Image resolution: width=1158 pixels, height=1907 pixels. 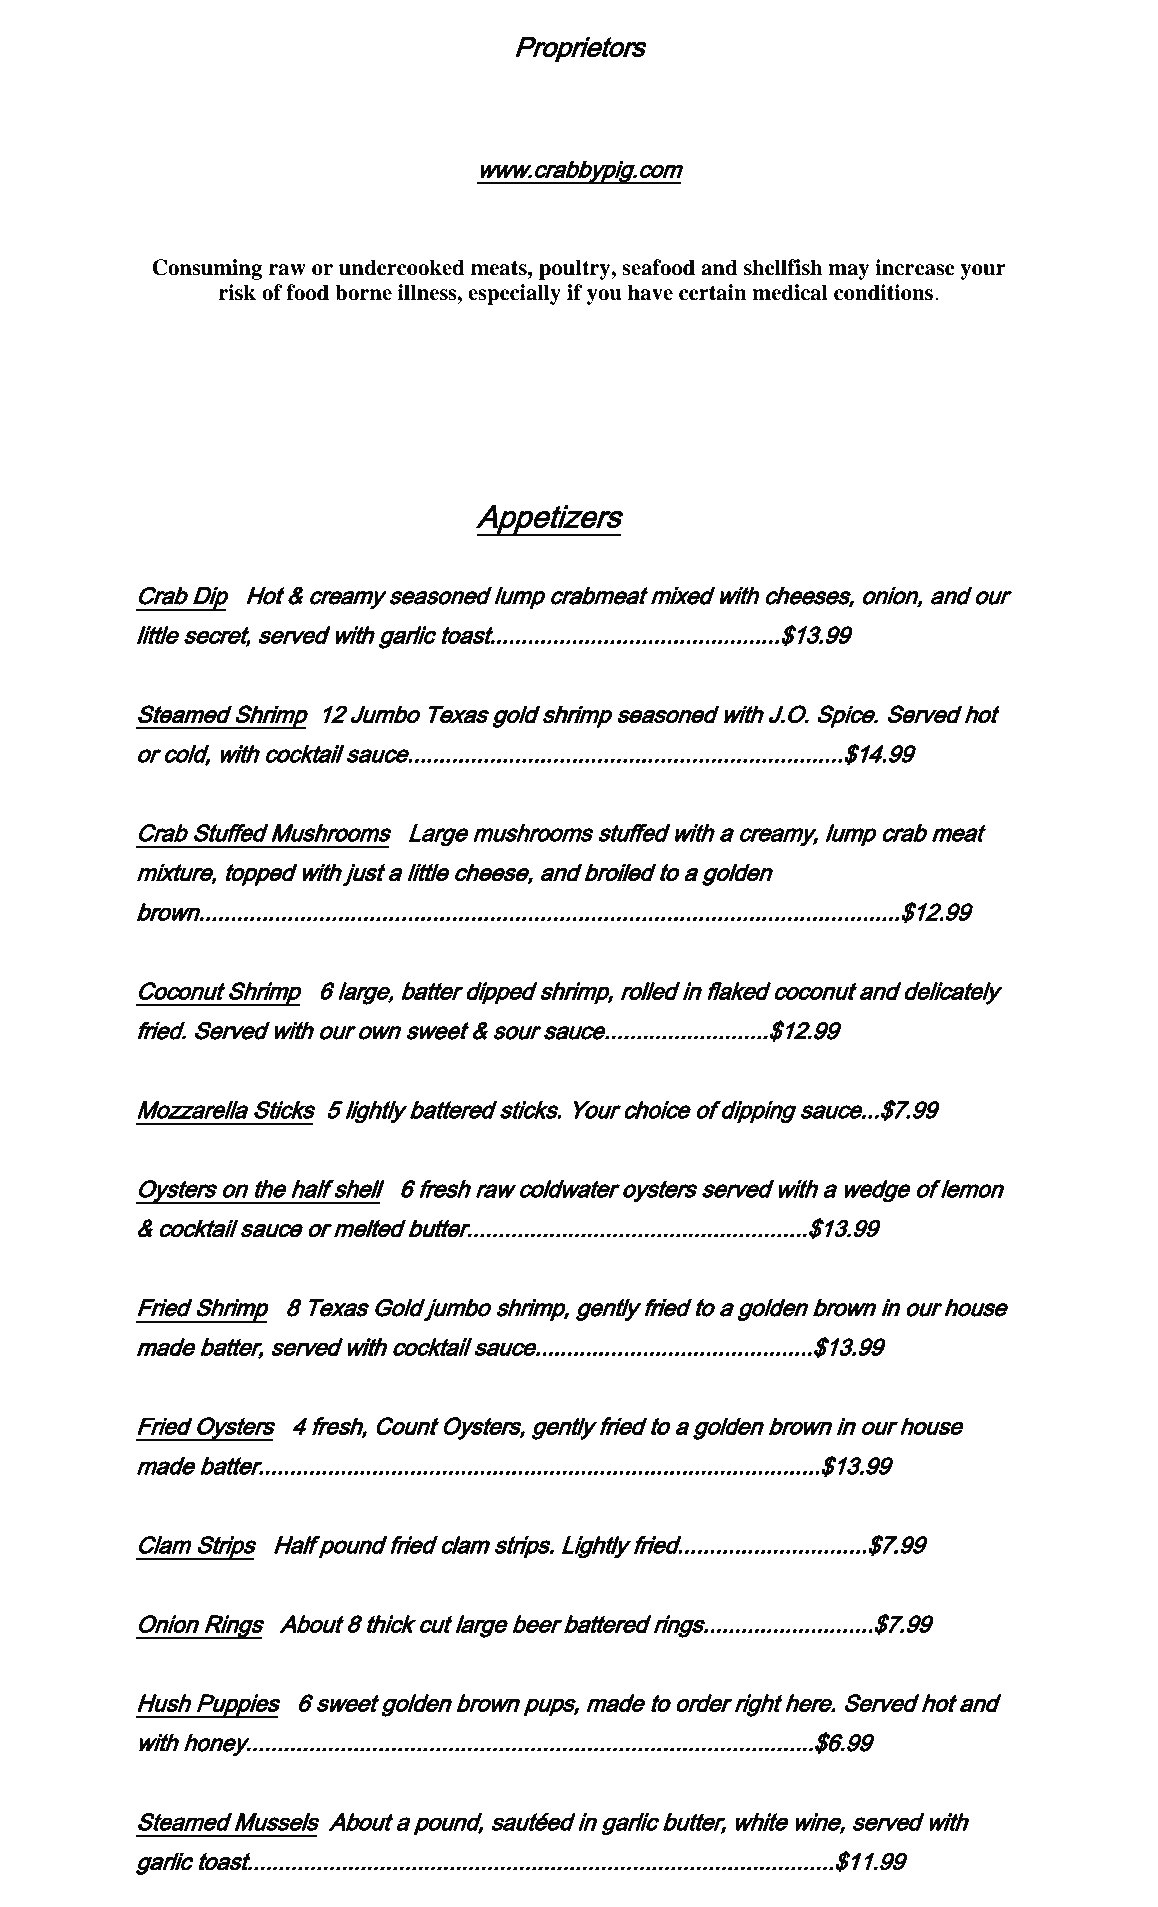 What do you see at coordinates (207, 269) in the screenshot?
I see `Consuming` at bounding box center [207, 269].
